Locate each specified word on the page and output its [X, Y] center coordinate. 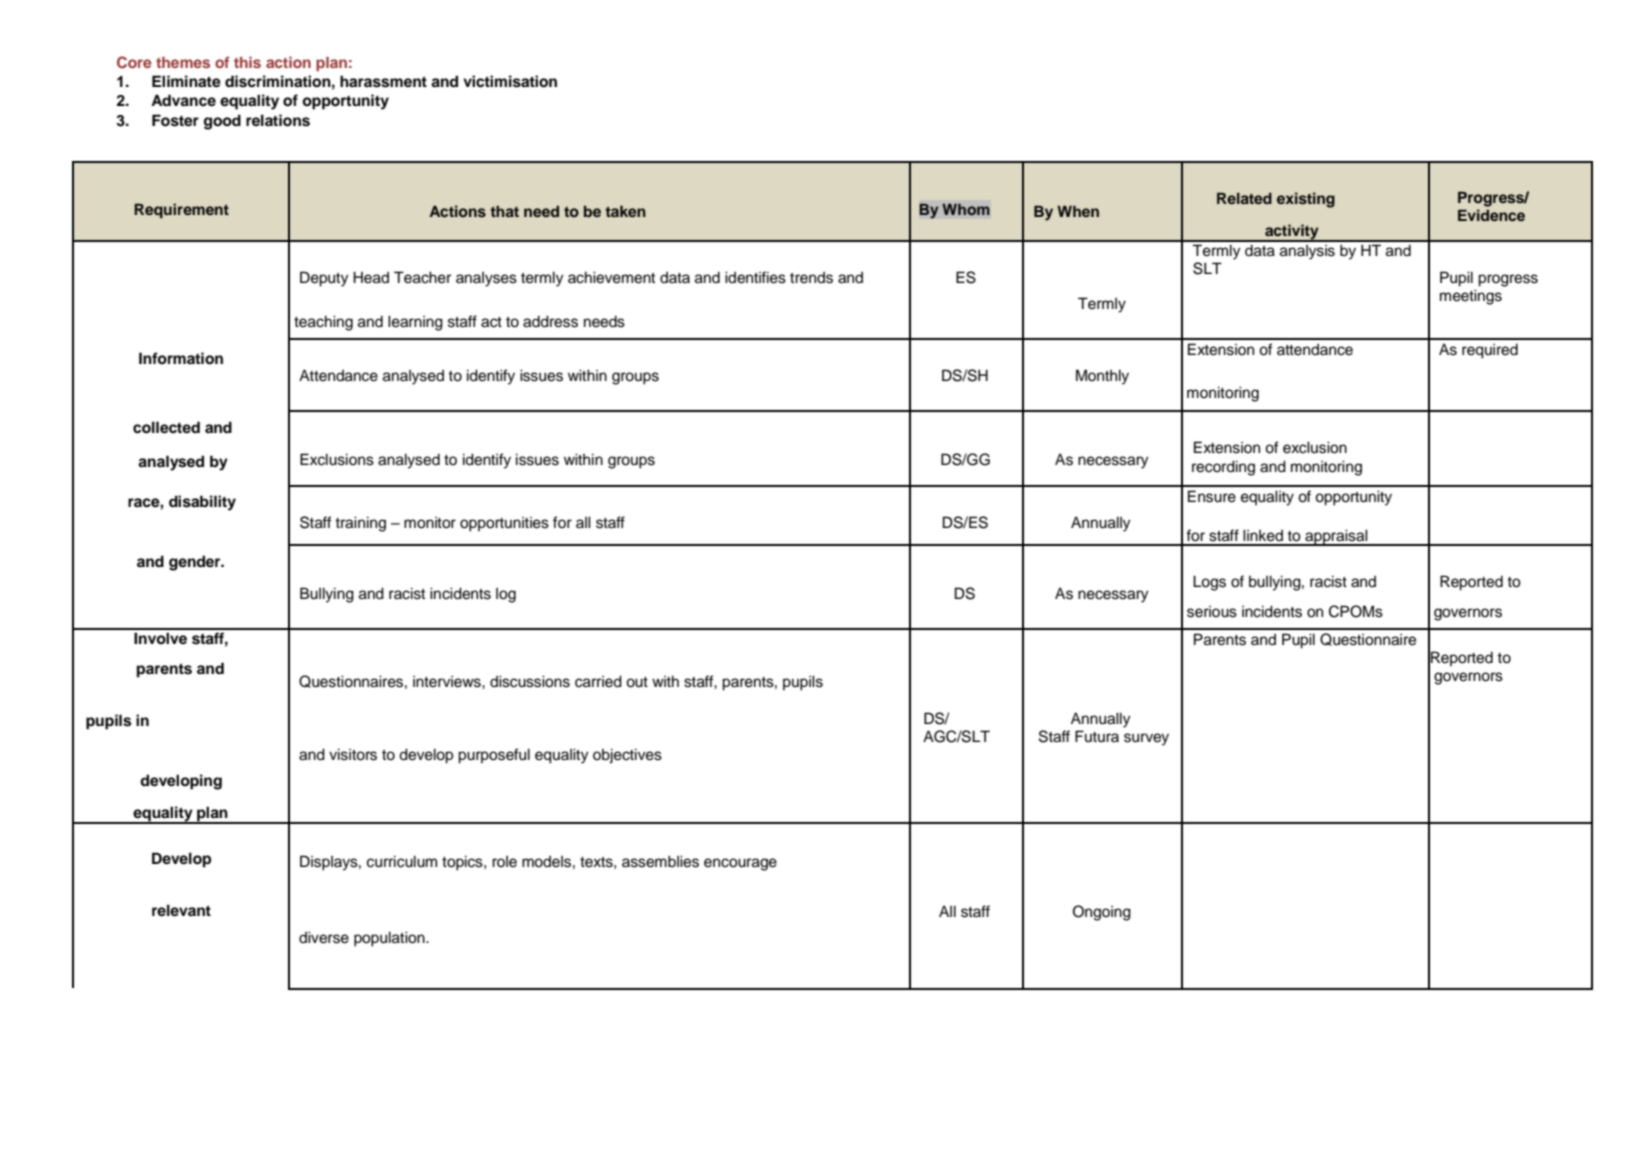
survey [1146, 739]
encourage [740, 864]
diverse [324, 937]
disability [202, 503]
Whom [966, 209]
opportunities [504, 524]
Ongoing [1102, 913]
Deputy [324, 279]
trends [811, 278]
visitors [353, 754]
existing [1306, 200]
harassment [383, 81]
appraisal [1336, 537]
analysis [1307, 252]
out [637, 682]
